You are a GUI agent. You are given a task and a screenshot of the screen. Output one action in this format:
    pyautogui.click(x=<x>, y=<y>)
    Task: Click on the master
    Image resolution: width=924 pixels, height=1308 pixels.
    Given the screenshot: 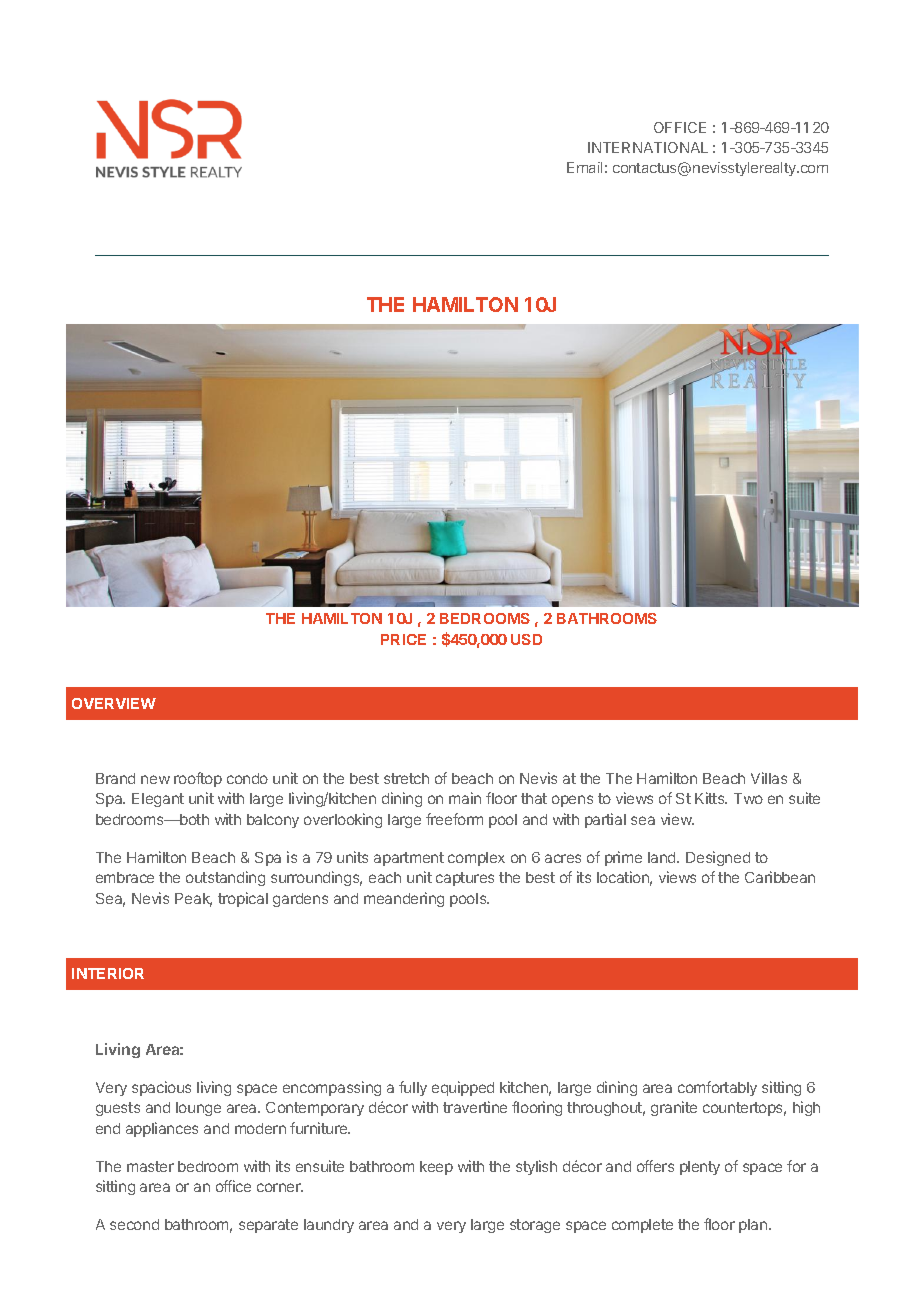 What is the action you would take?
    pyautogui.click(x=150, y=1166)
